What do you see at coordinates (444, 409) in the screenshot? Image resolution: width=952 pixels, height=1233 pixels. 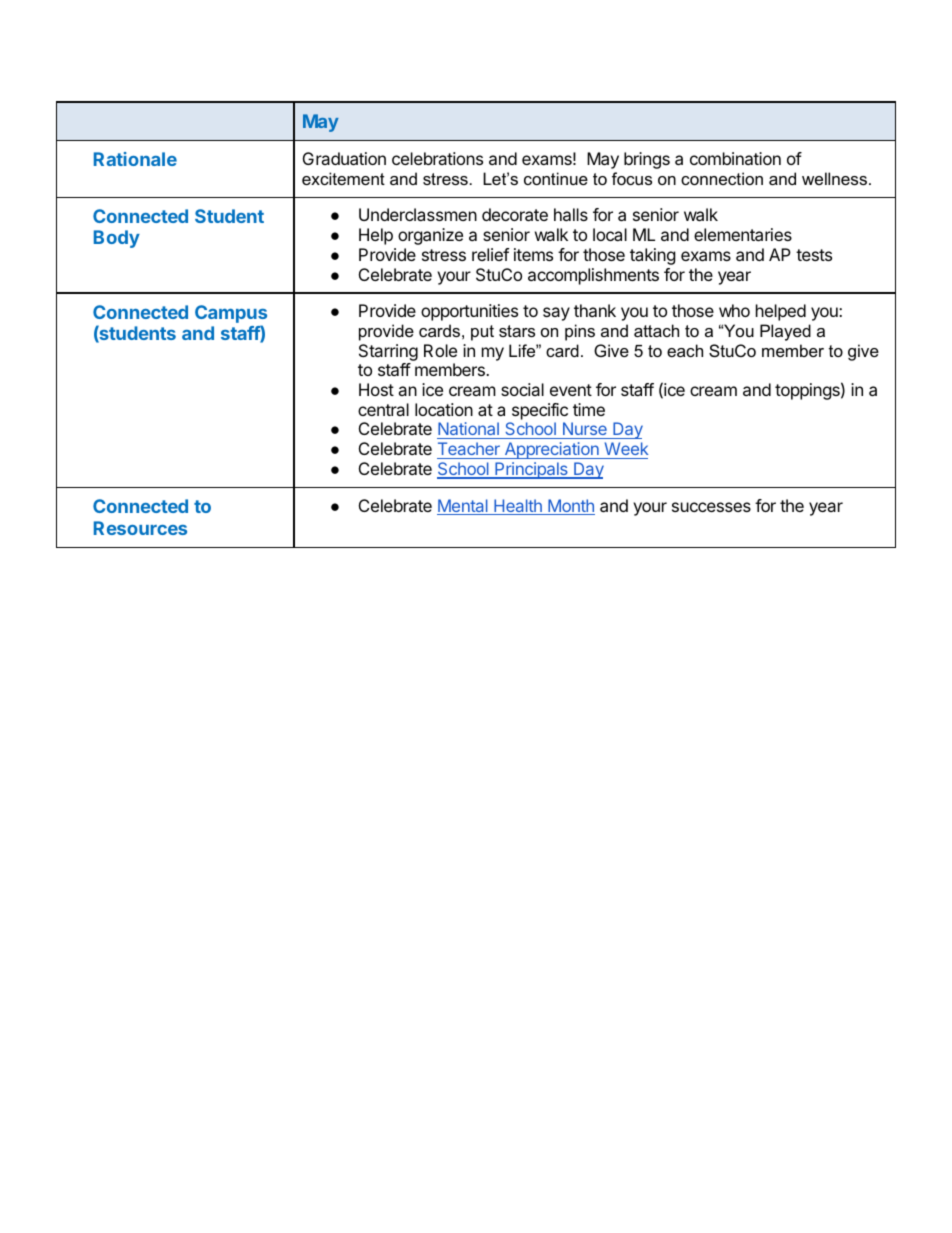 I see `location` at bounding box center [444, 409].
